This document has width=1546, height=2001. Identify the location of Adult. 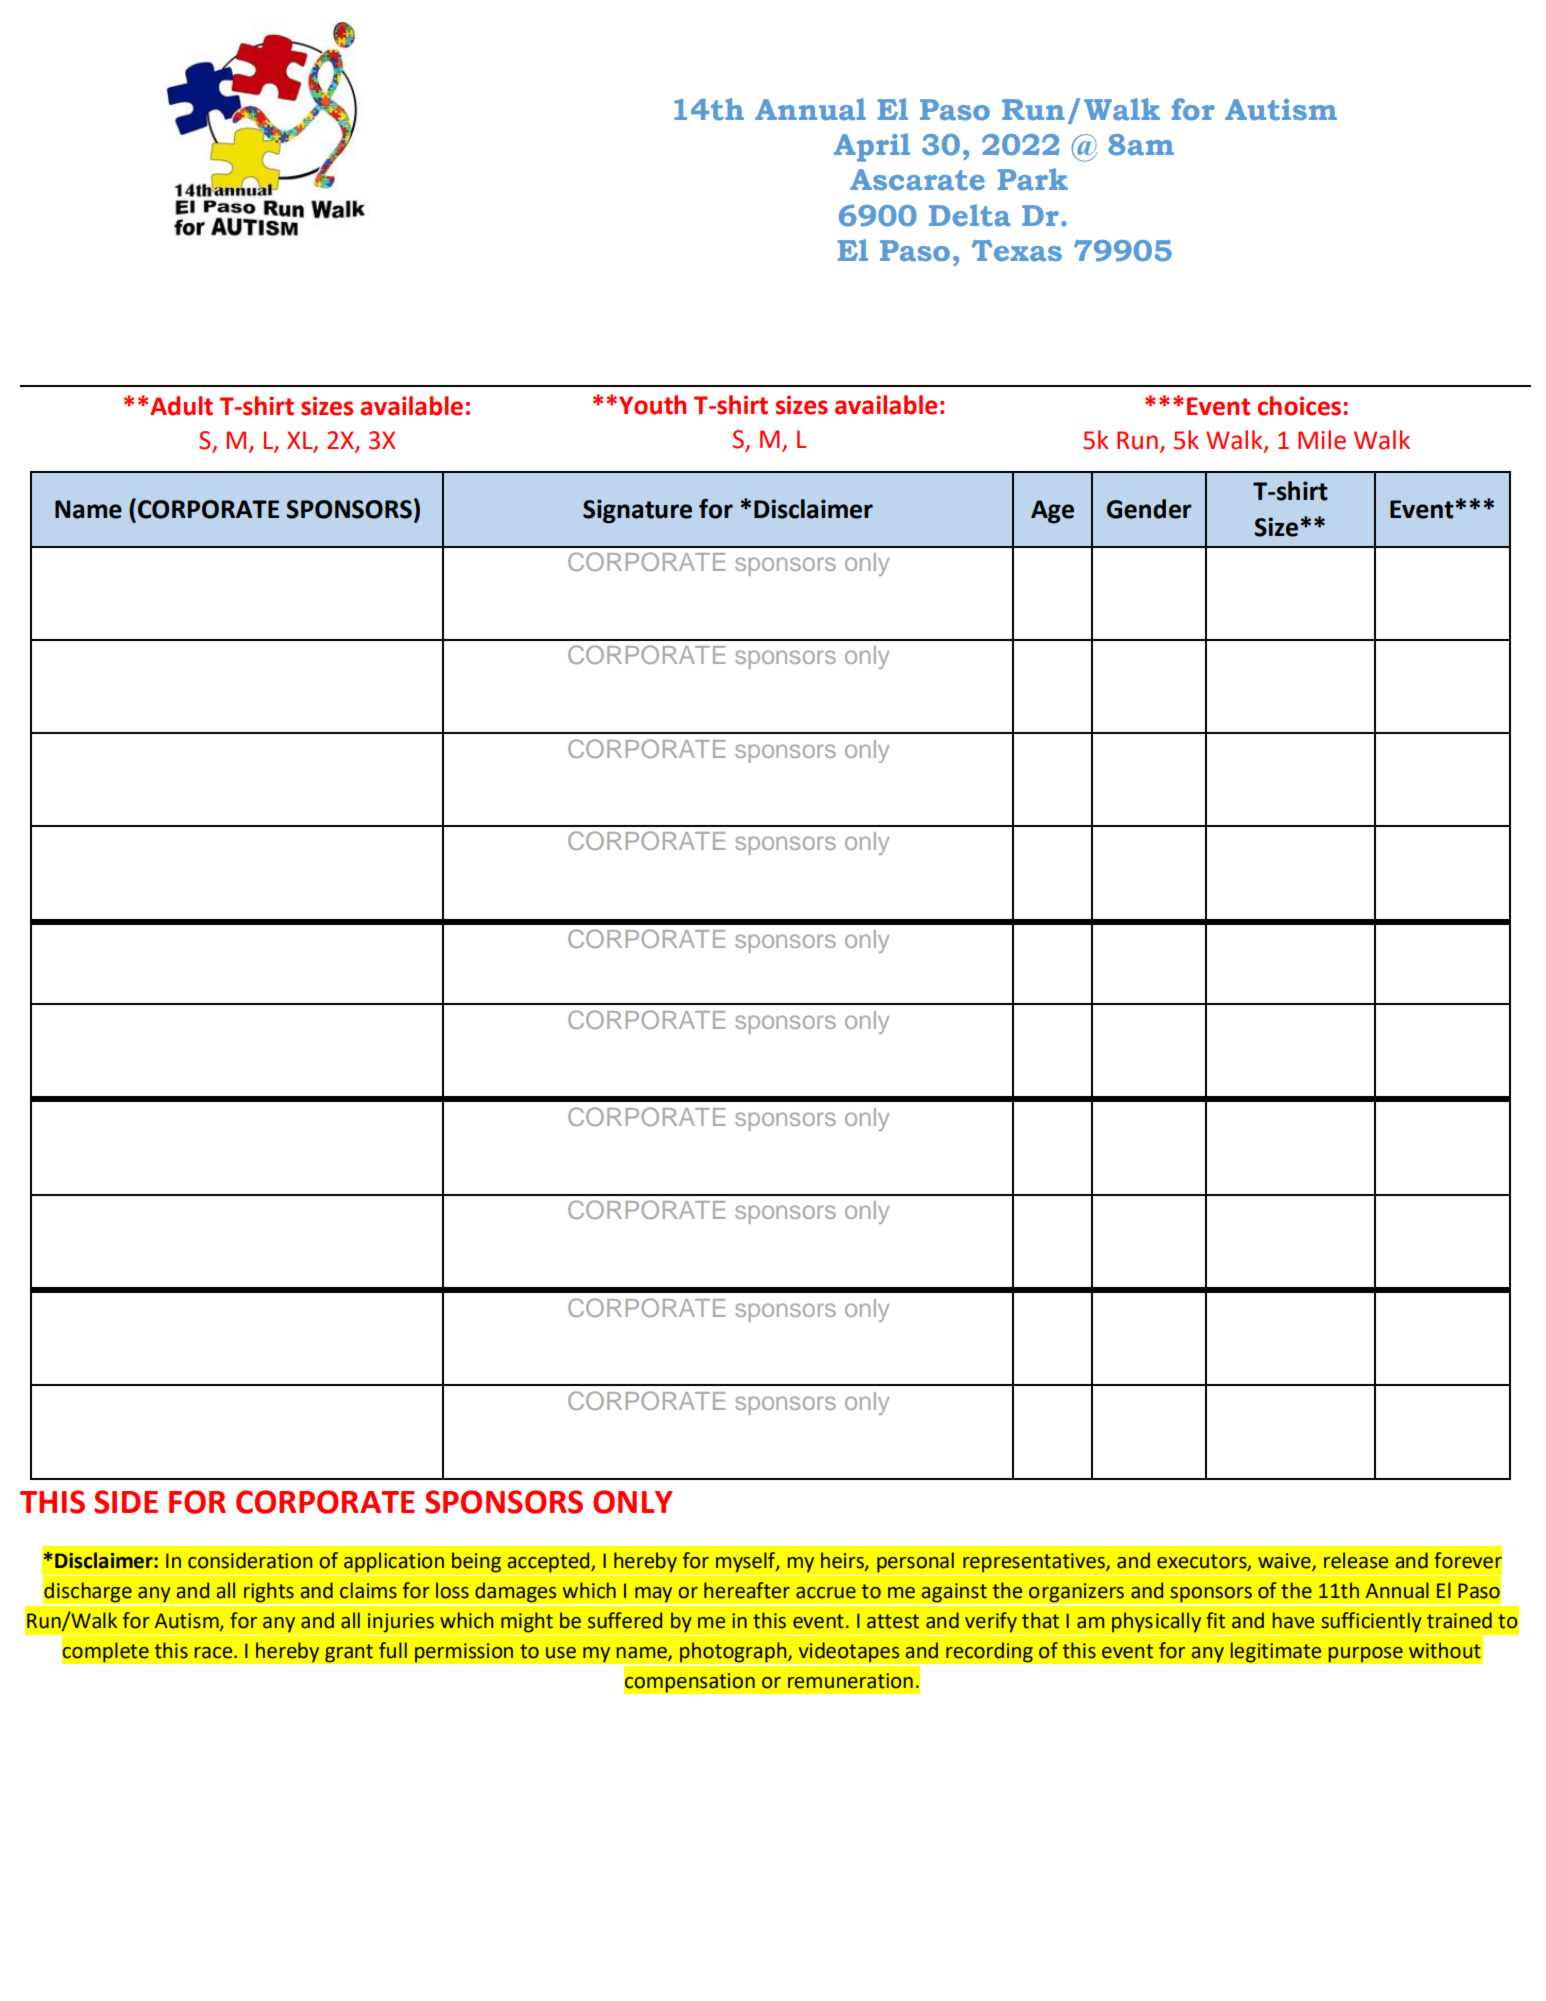
(181, 406).
